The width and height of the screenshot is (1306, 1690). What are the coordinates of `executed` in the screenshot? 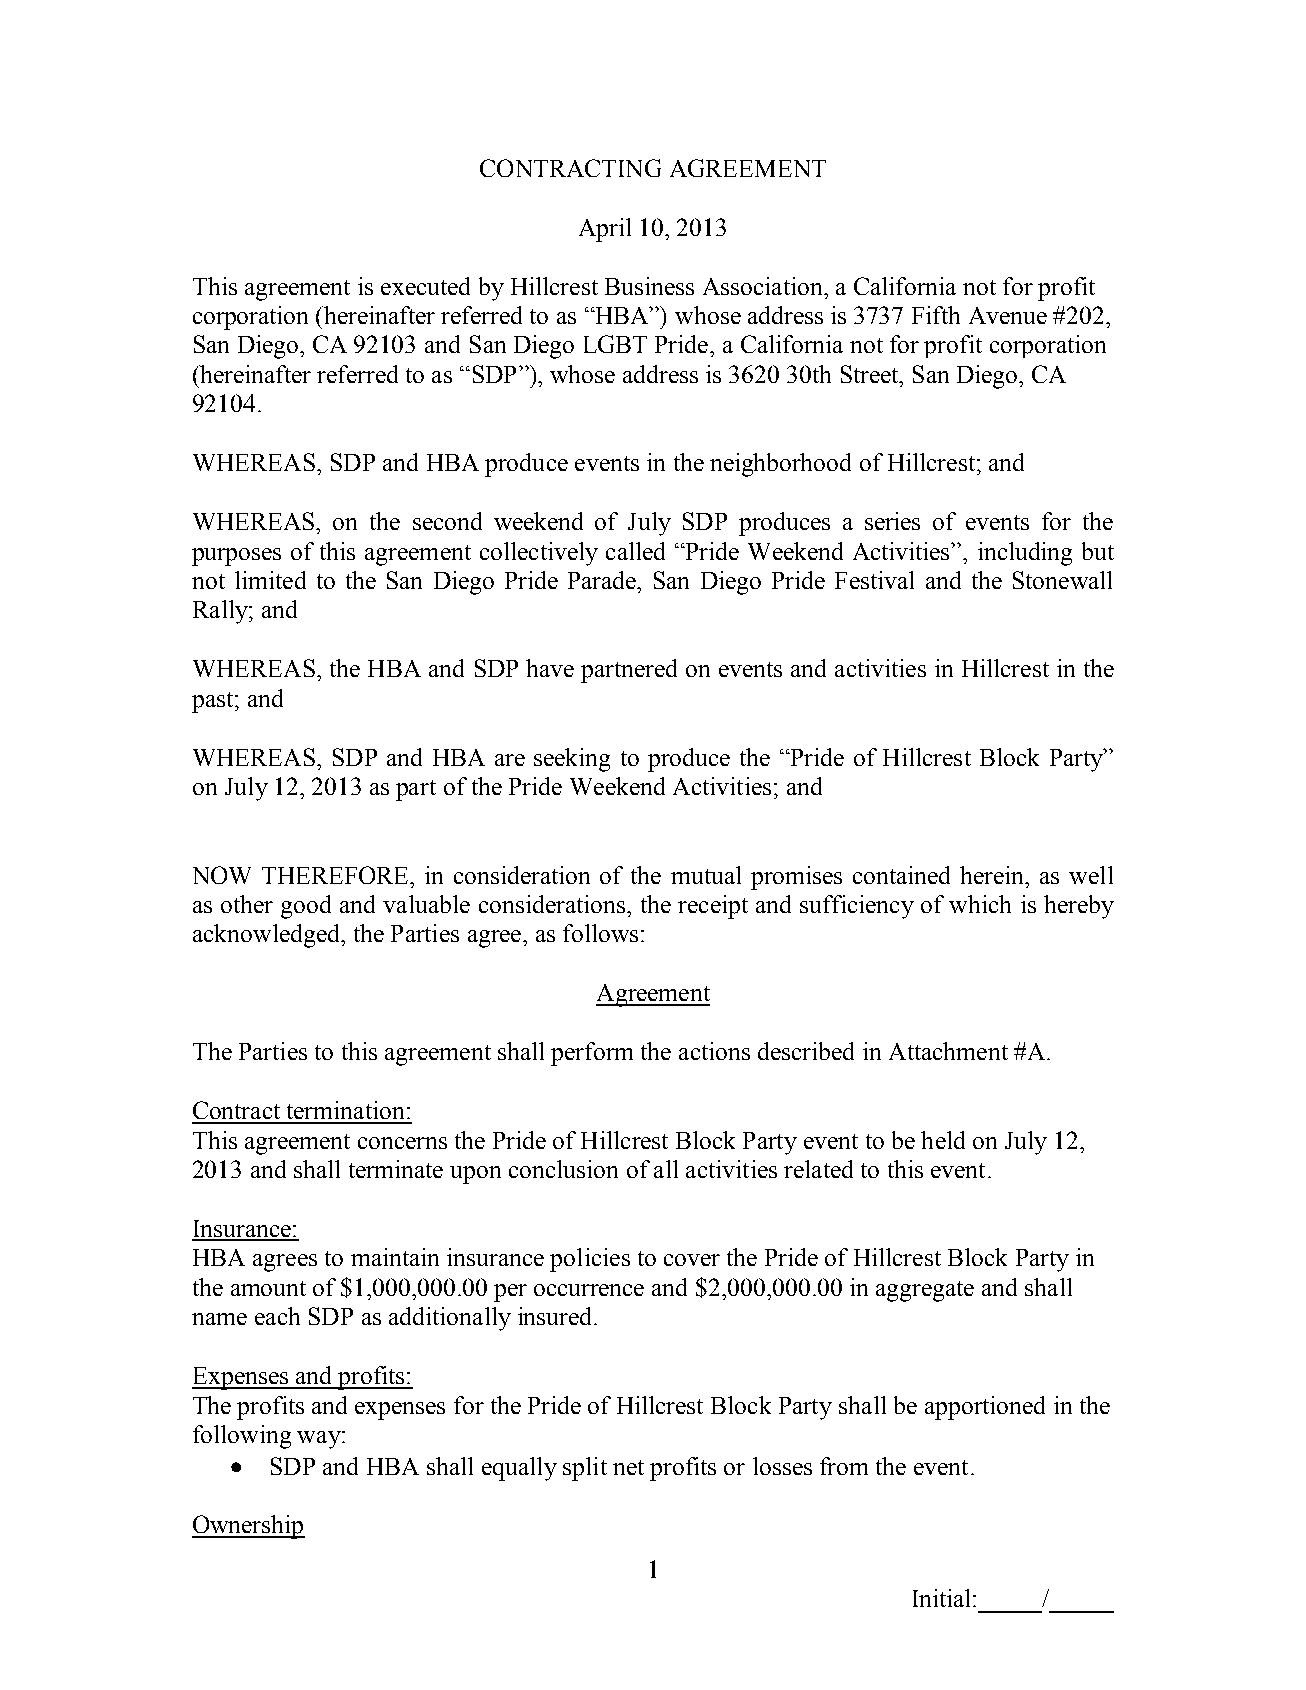 It's located at (425, 286).
